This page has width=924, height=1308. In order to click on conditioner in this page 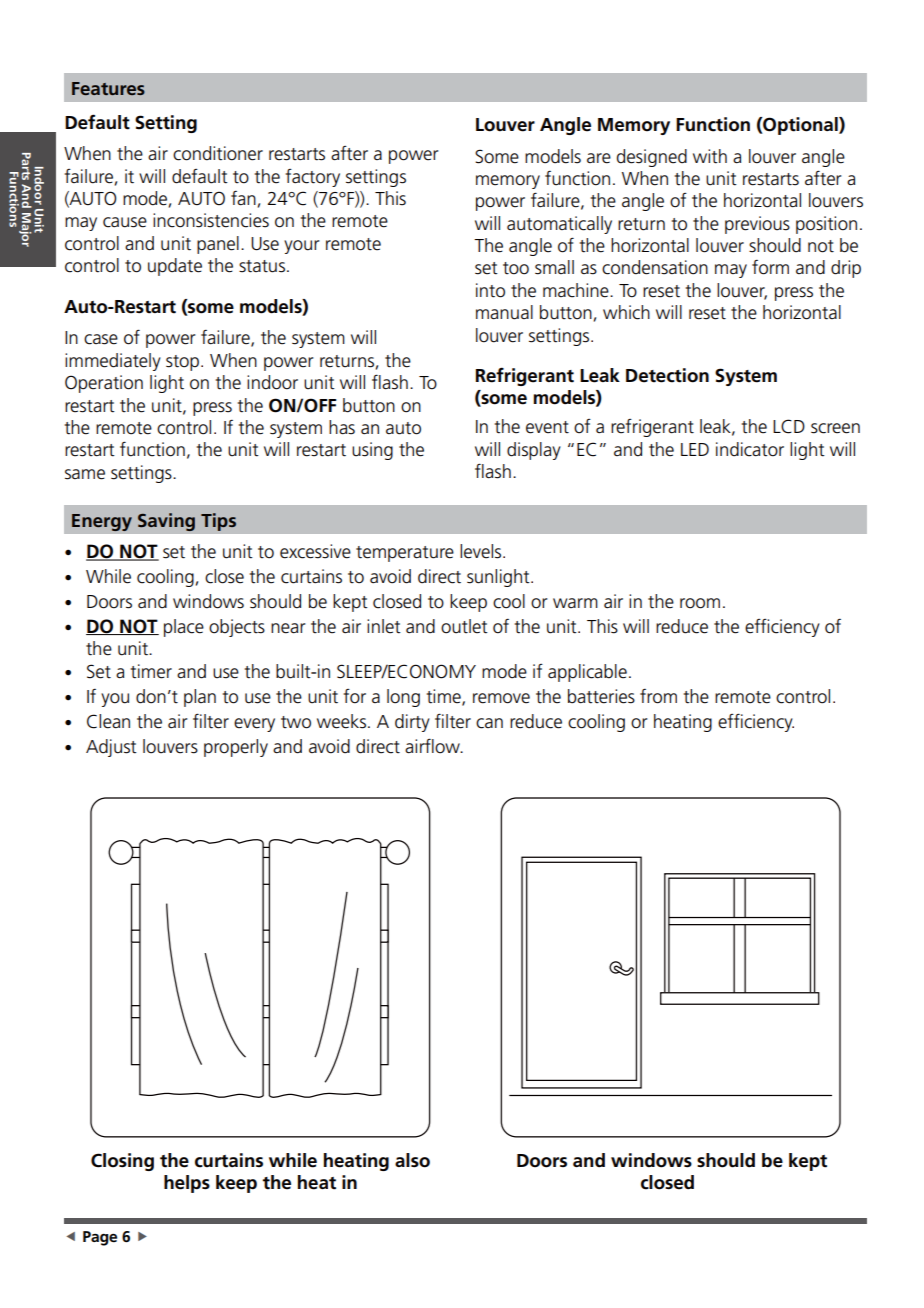, I will do `click(218, 153)`.
